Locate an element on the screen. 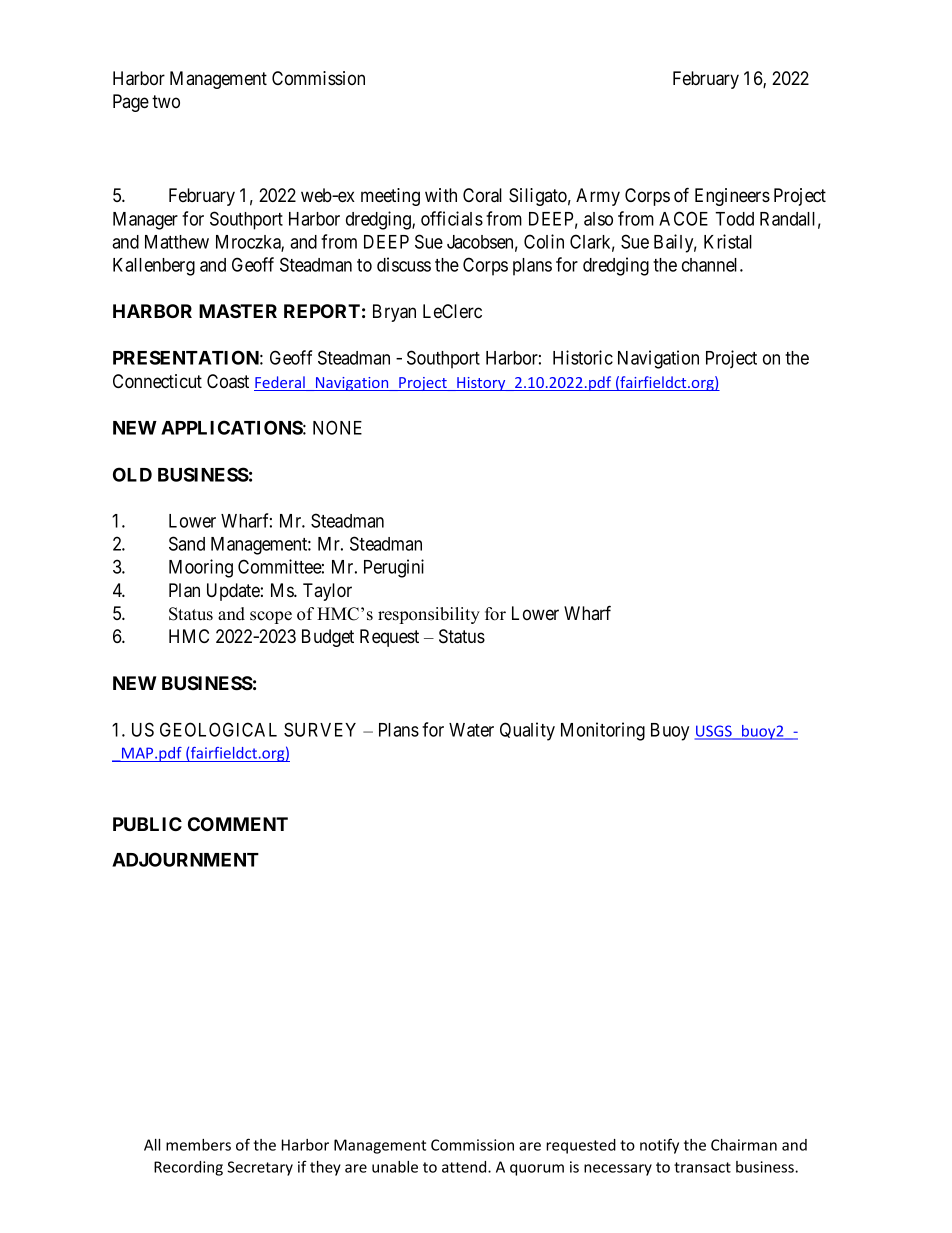 This screenshot has width=952, height=1233. members is located at coordinates (198, 1145).
